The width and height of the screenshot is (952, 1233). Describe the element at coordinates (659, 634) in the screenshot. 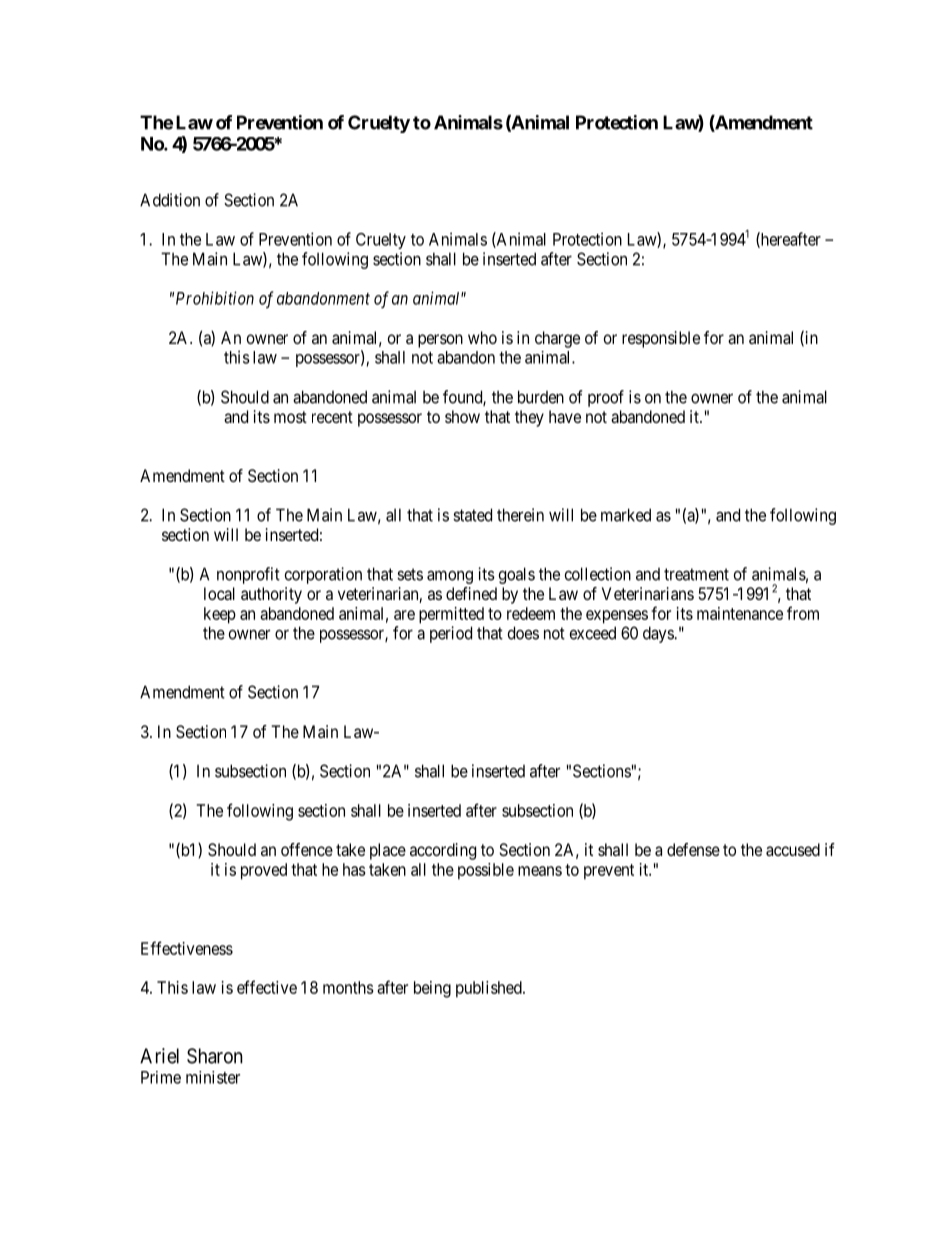

I see `days` at that location.
